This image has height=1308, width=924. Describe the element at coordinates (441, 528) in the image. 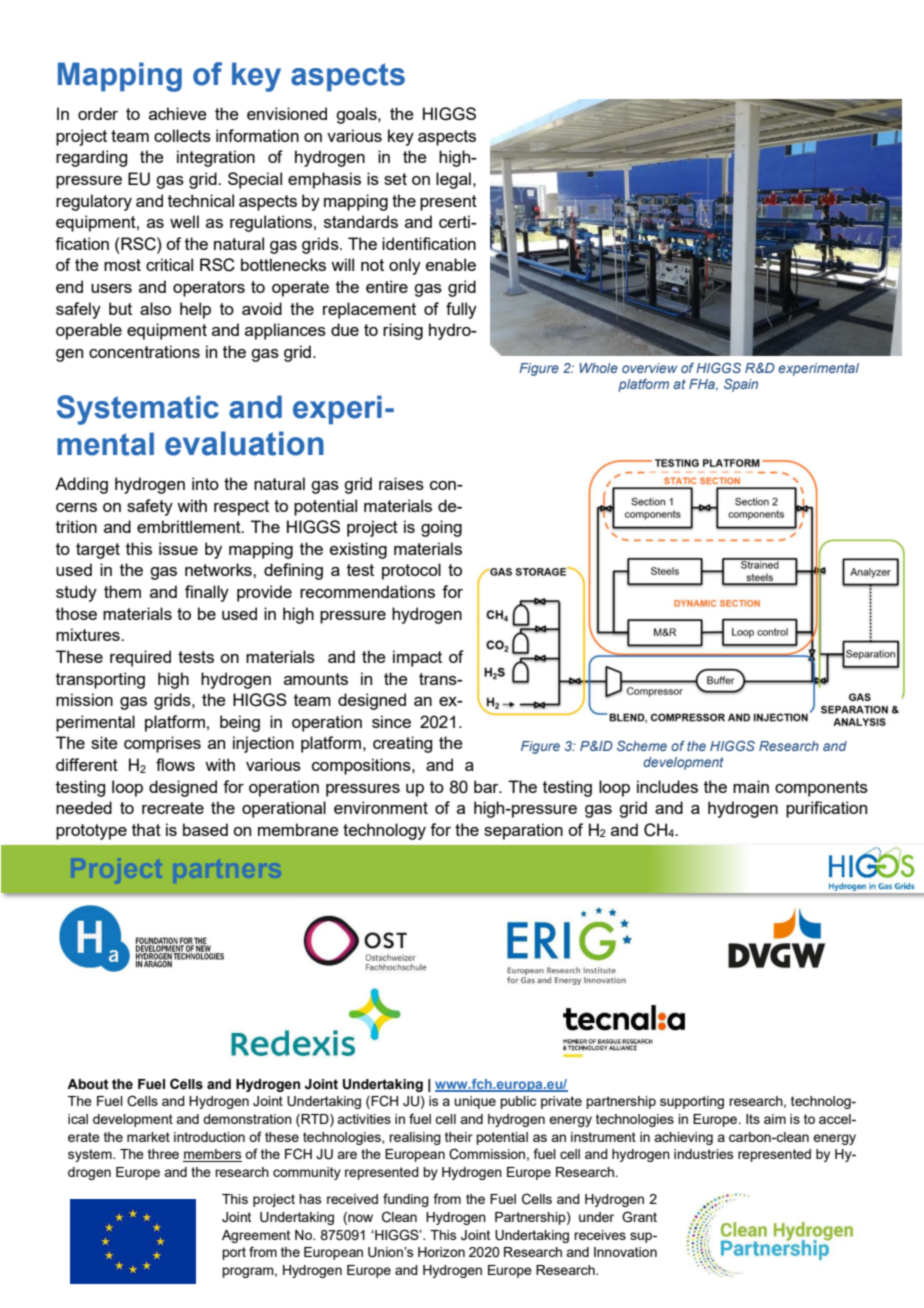

I see `going` at that location.
